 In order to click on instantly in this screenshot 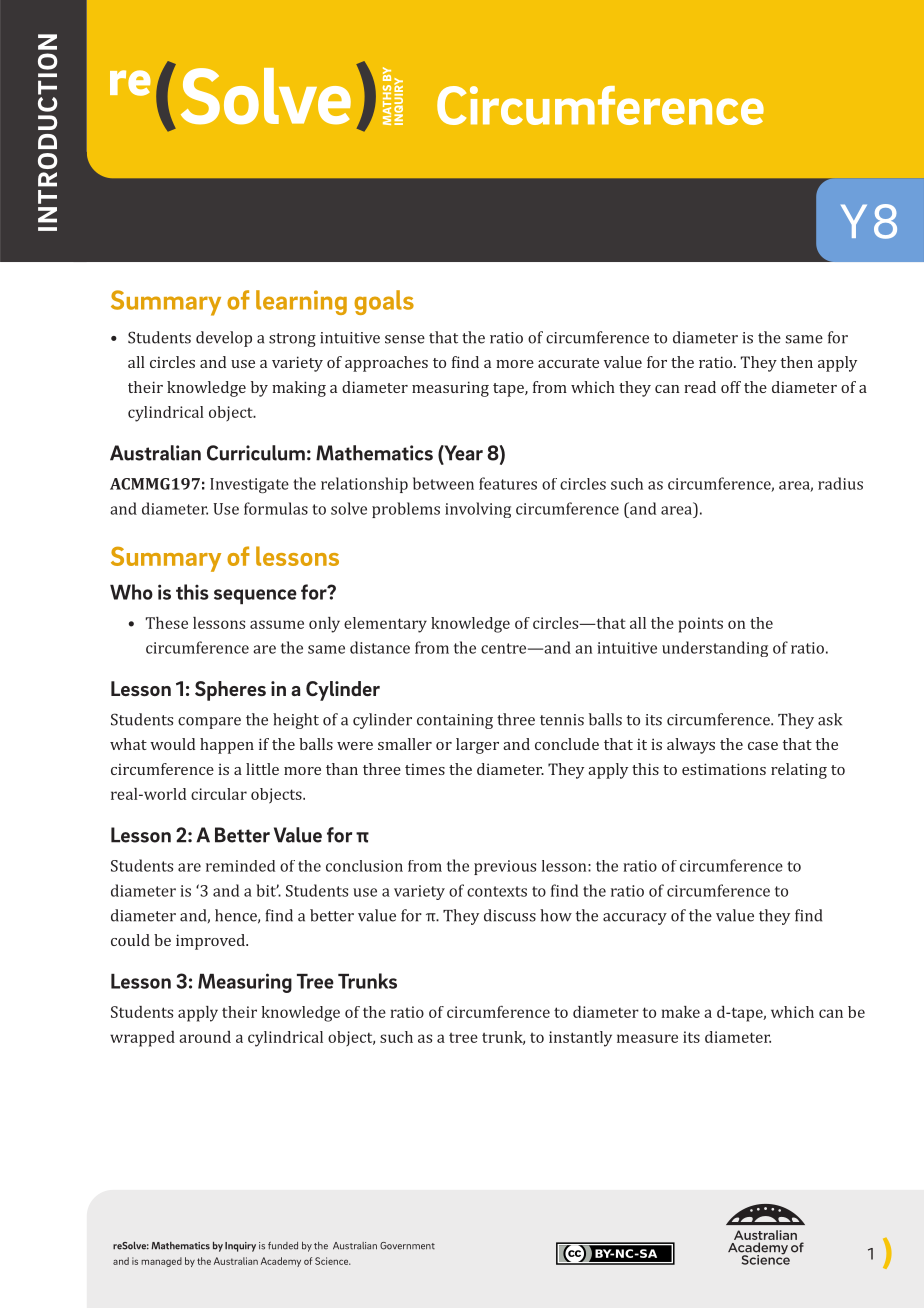, I will do `click(580, 1039)`.
